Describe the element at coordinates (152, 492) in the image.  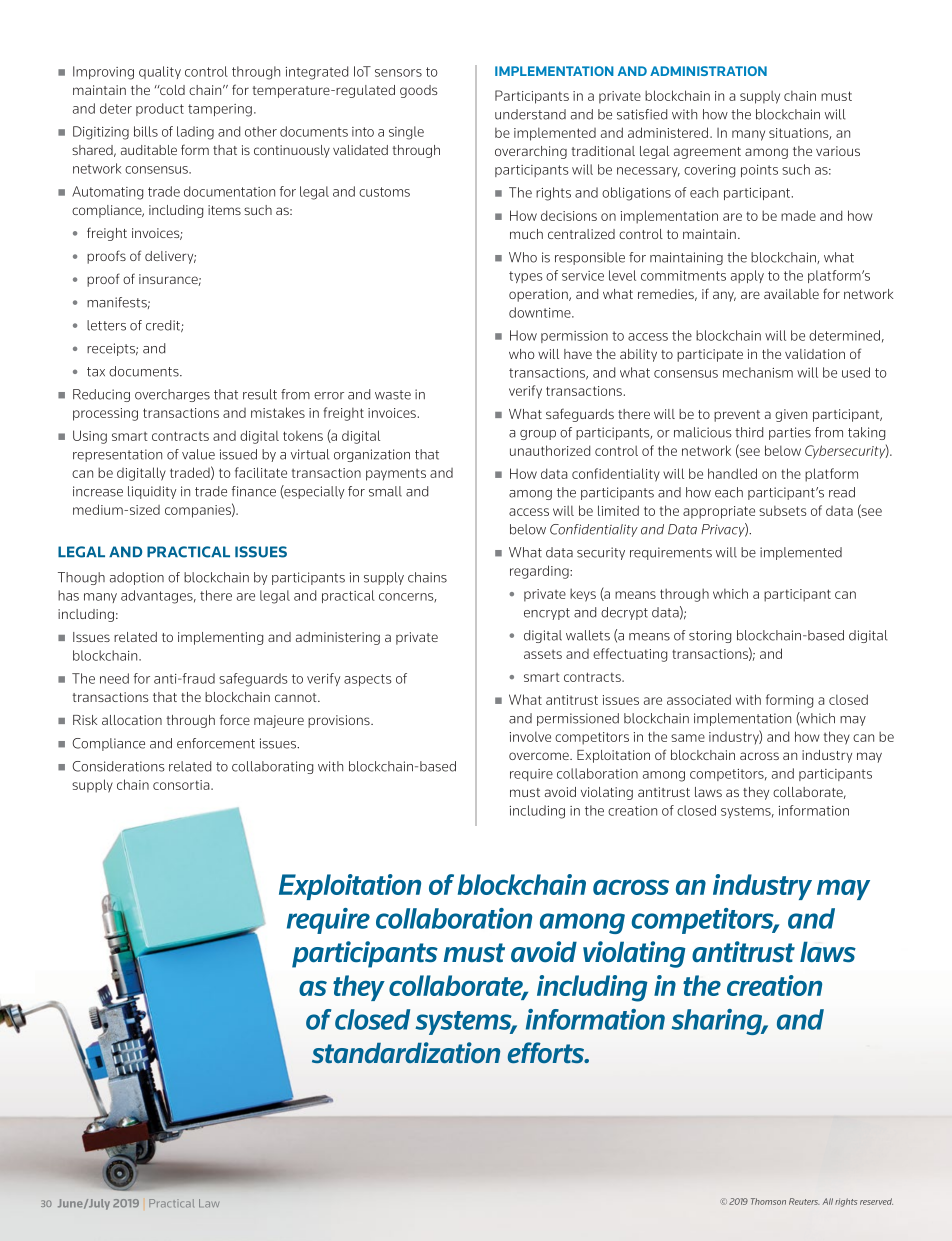
I see `liquidity` at that location.
